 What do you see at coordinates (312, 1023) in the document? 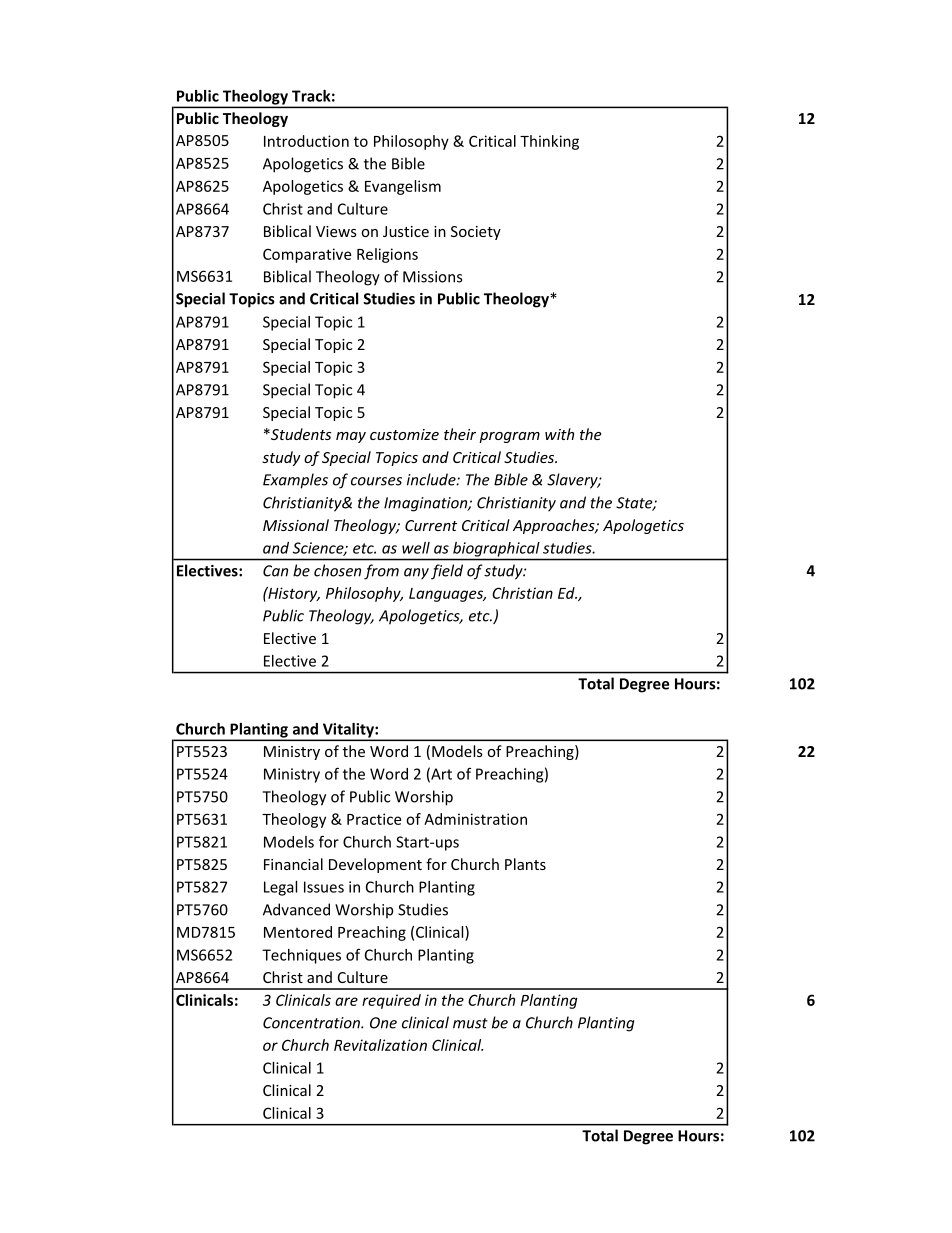
I see `Concentration` at bounding box center [312, 1023].
